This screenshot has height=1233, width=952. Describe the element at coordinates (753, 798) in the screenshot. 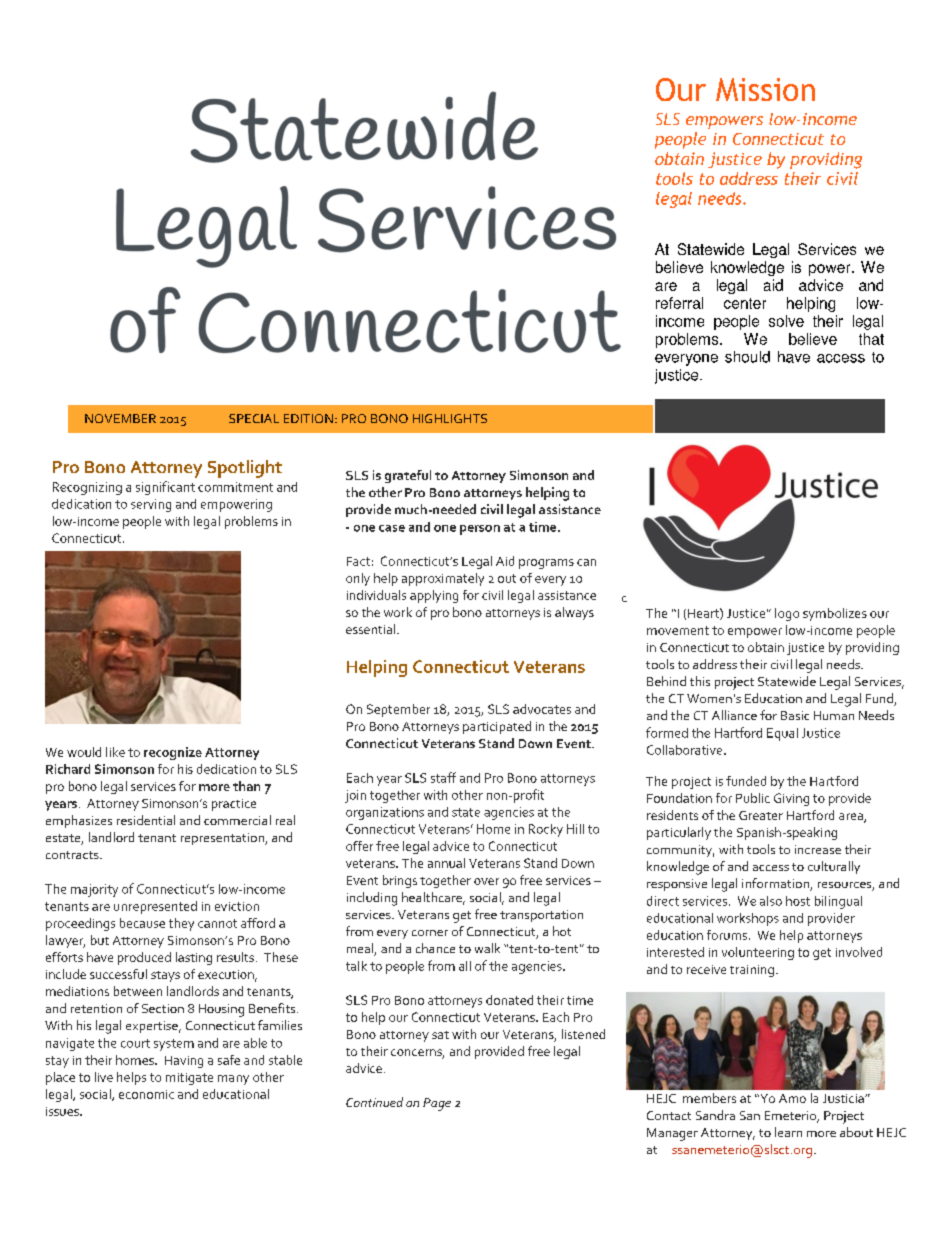

I see `Public` at that location.
